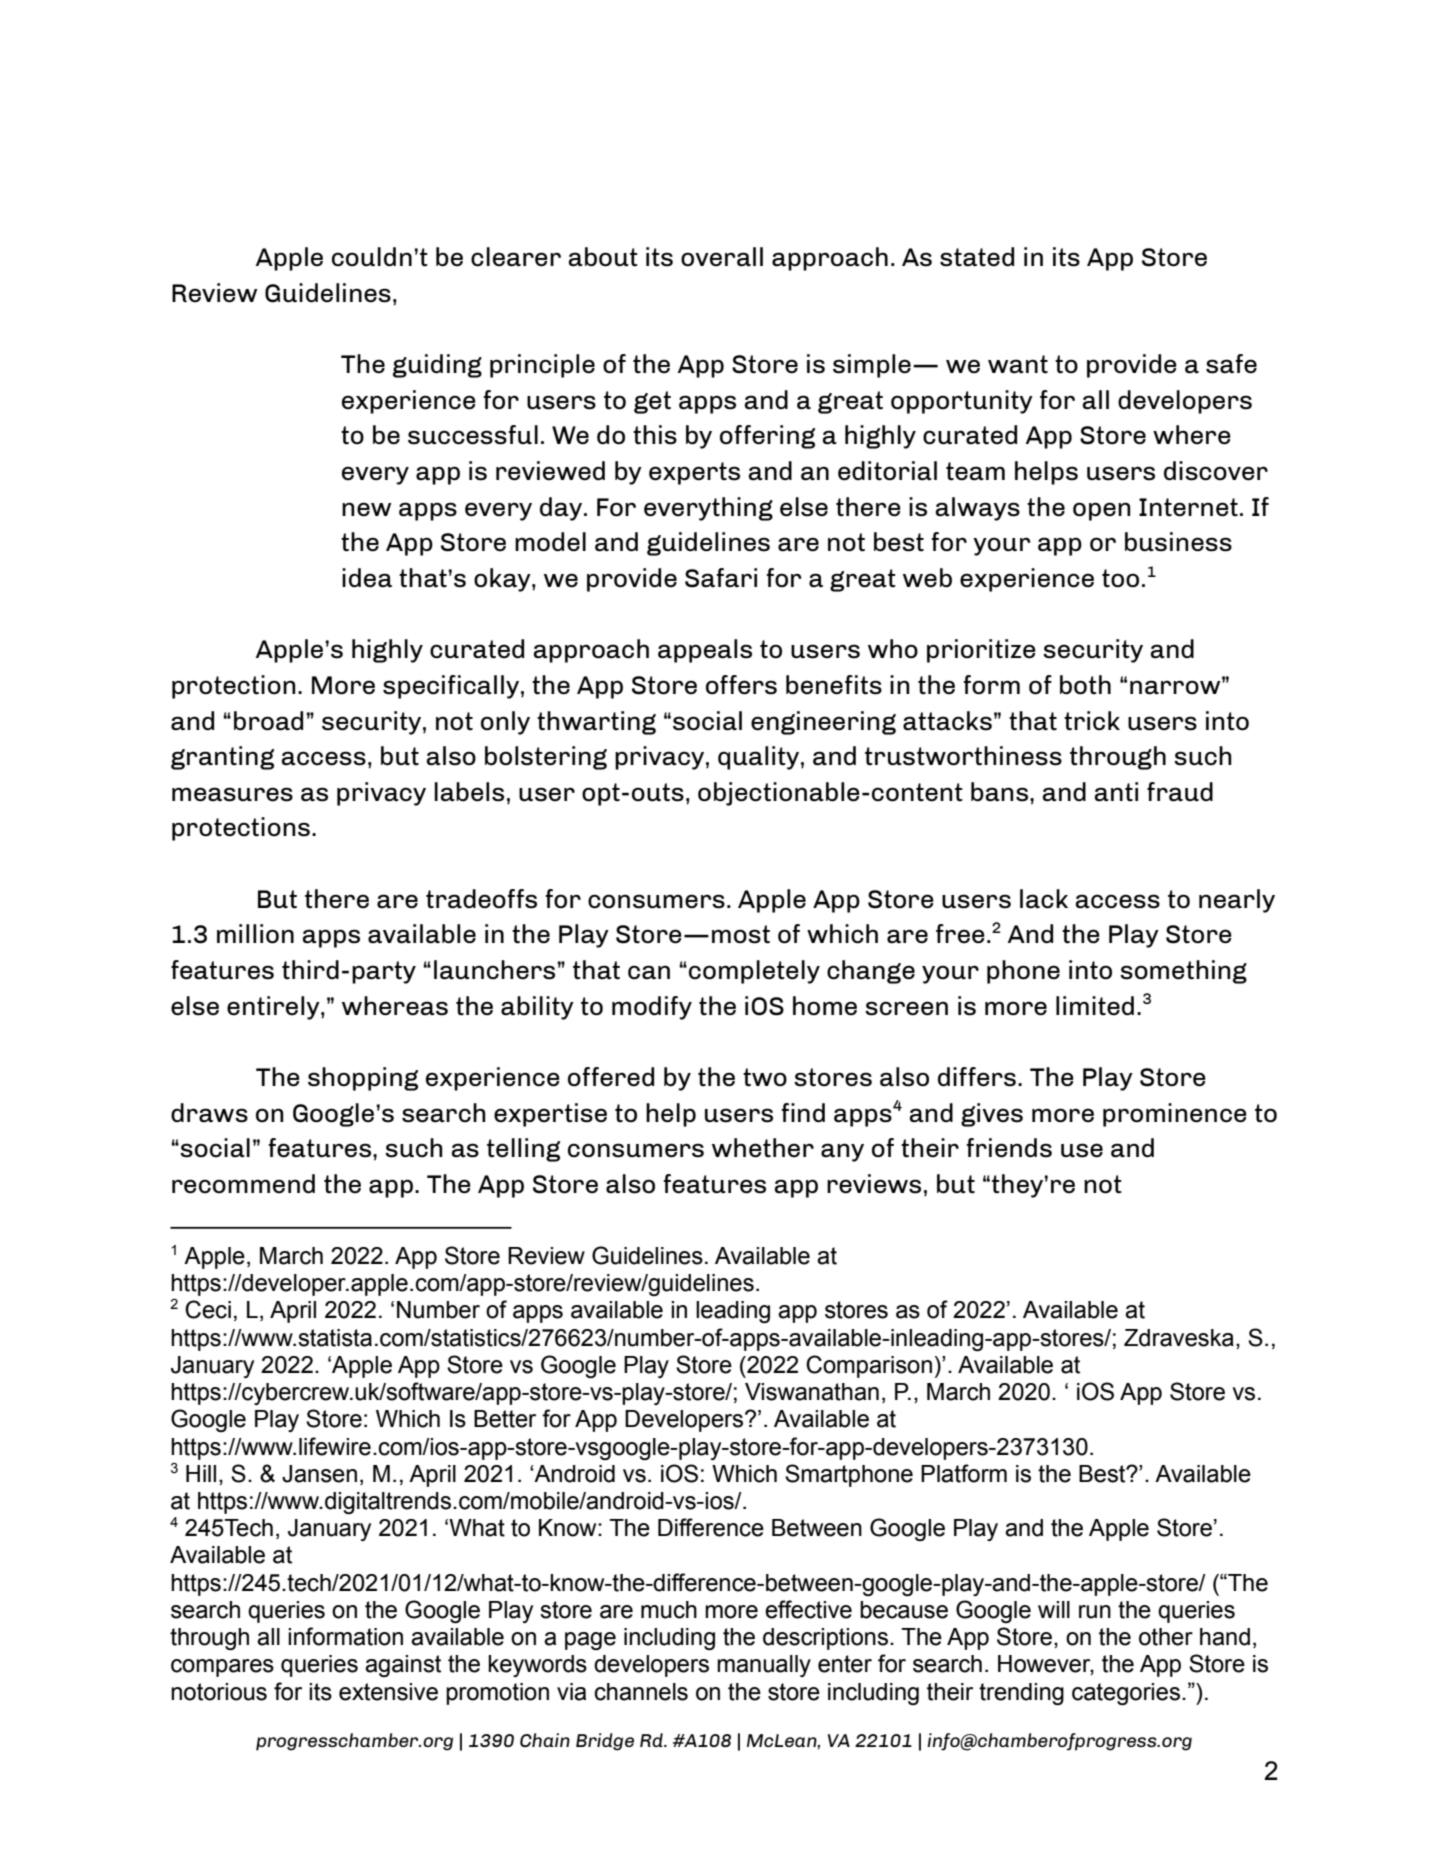 The width and height of the document is (1449, 1875). What do you see at coordinates (388, 1692) in the document?
I see `extensive` at bounding box center [388, 1692].
